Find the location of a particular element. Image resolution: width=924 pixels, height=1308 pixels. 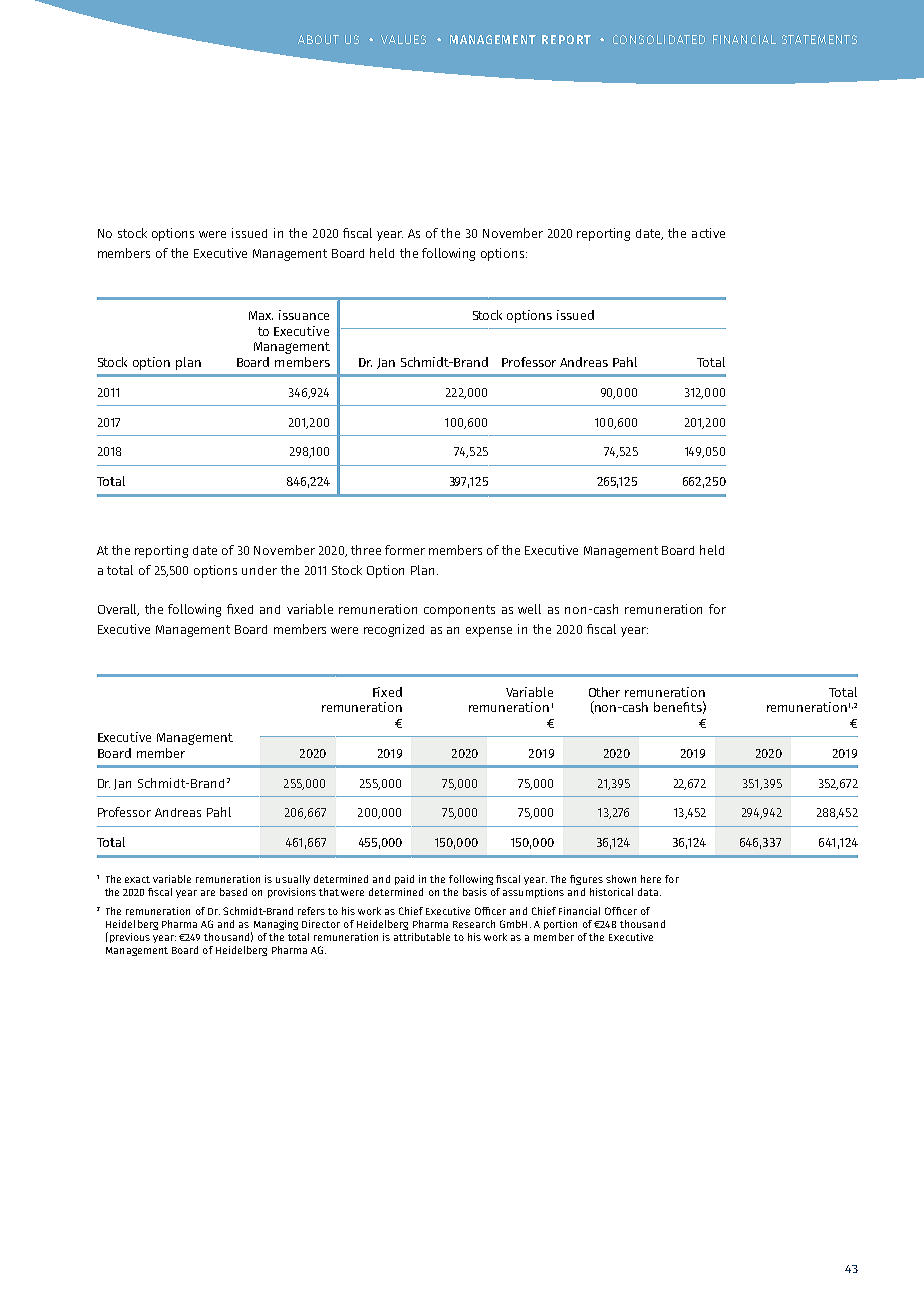

issuance is located at coordinates (304, 315).
